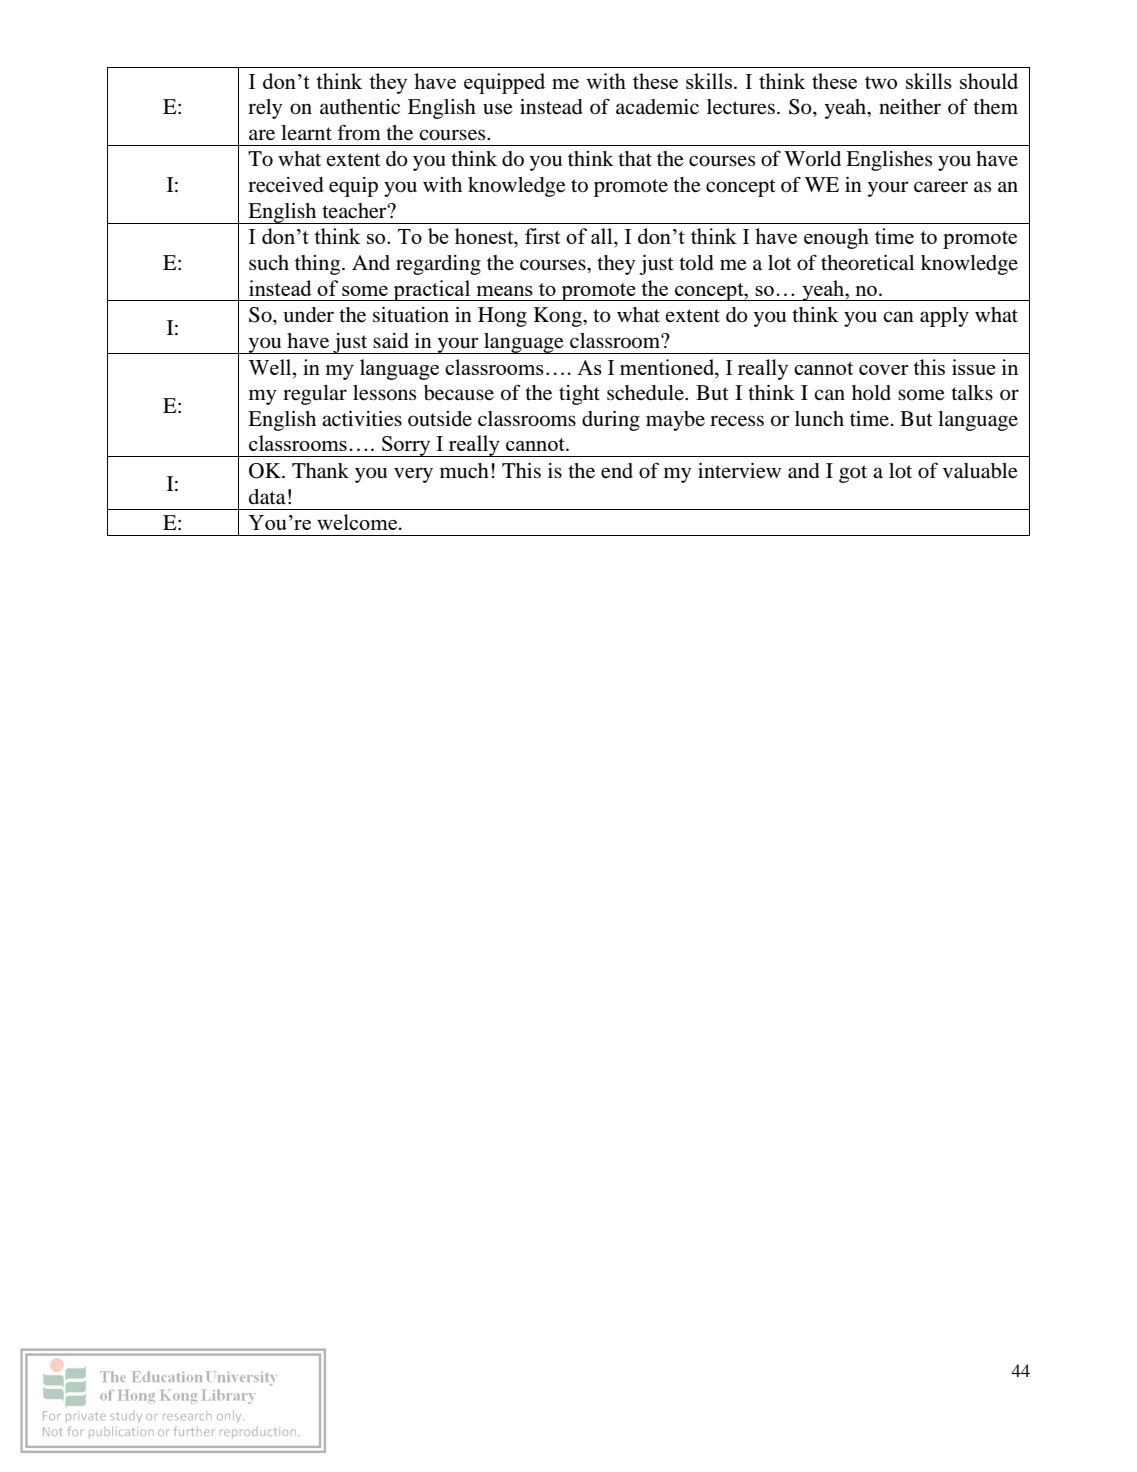 Image resolution: width=1137 pixels, height=1472 pixels. What do you see at coordinates (696, 263) in the image?
I see `told` at bounding box center [696, 263].
